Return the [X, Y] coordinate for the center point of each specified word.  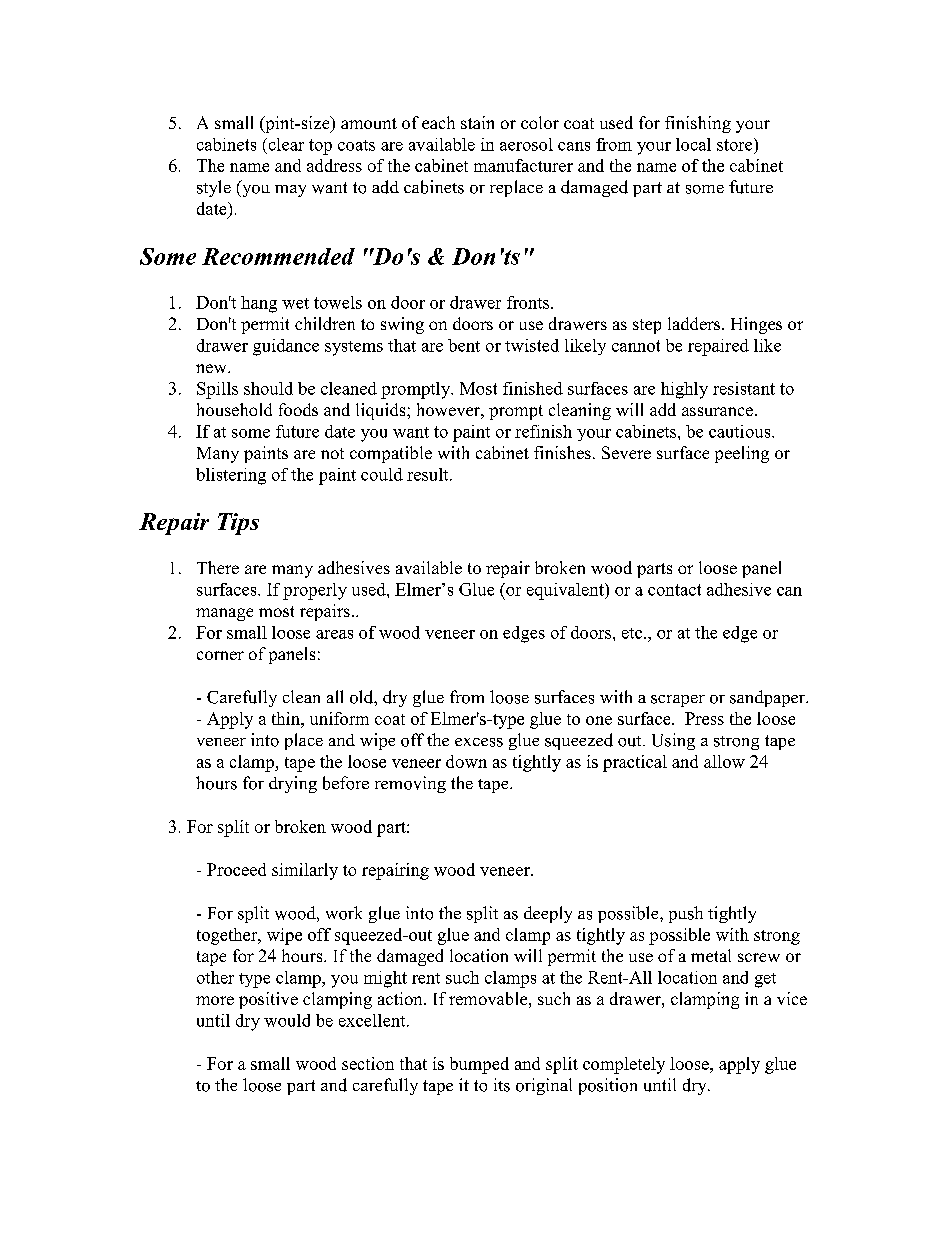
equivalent [566, 591]
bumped [479, 1065]
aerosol [526, 144]
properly [315, 591]
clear [285, 144]
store [736, 144]
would [287, 1020]
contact [674, 590]
